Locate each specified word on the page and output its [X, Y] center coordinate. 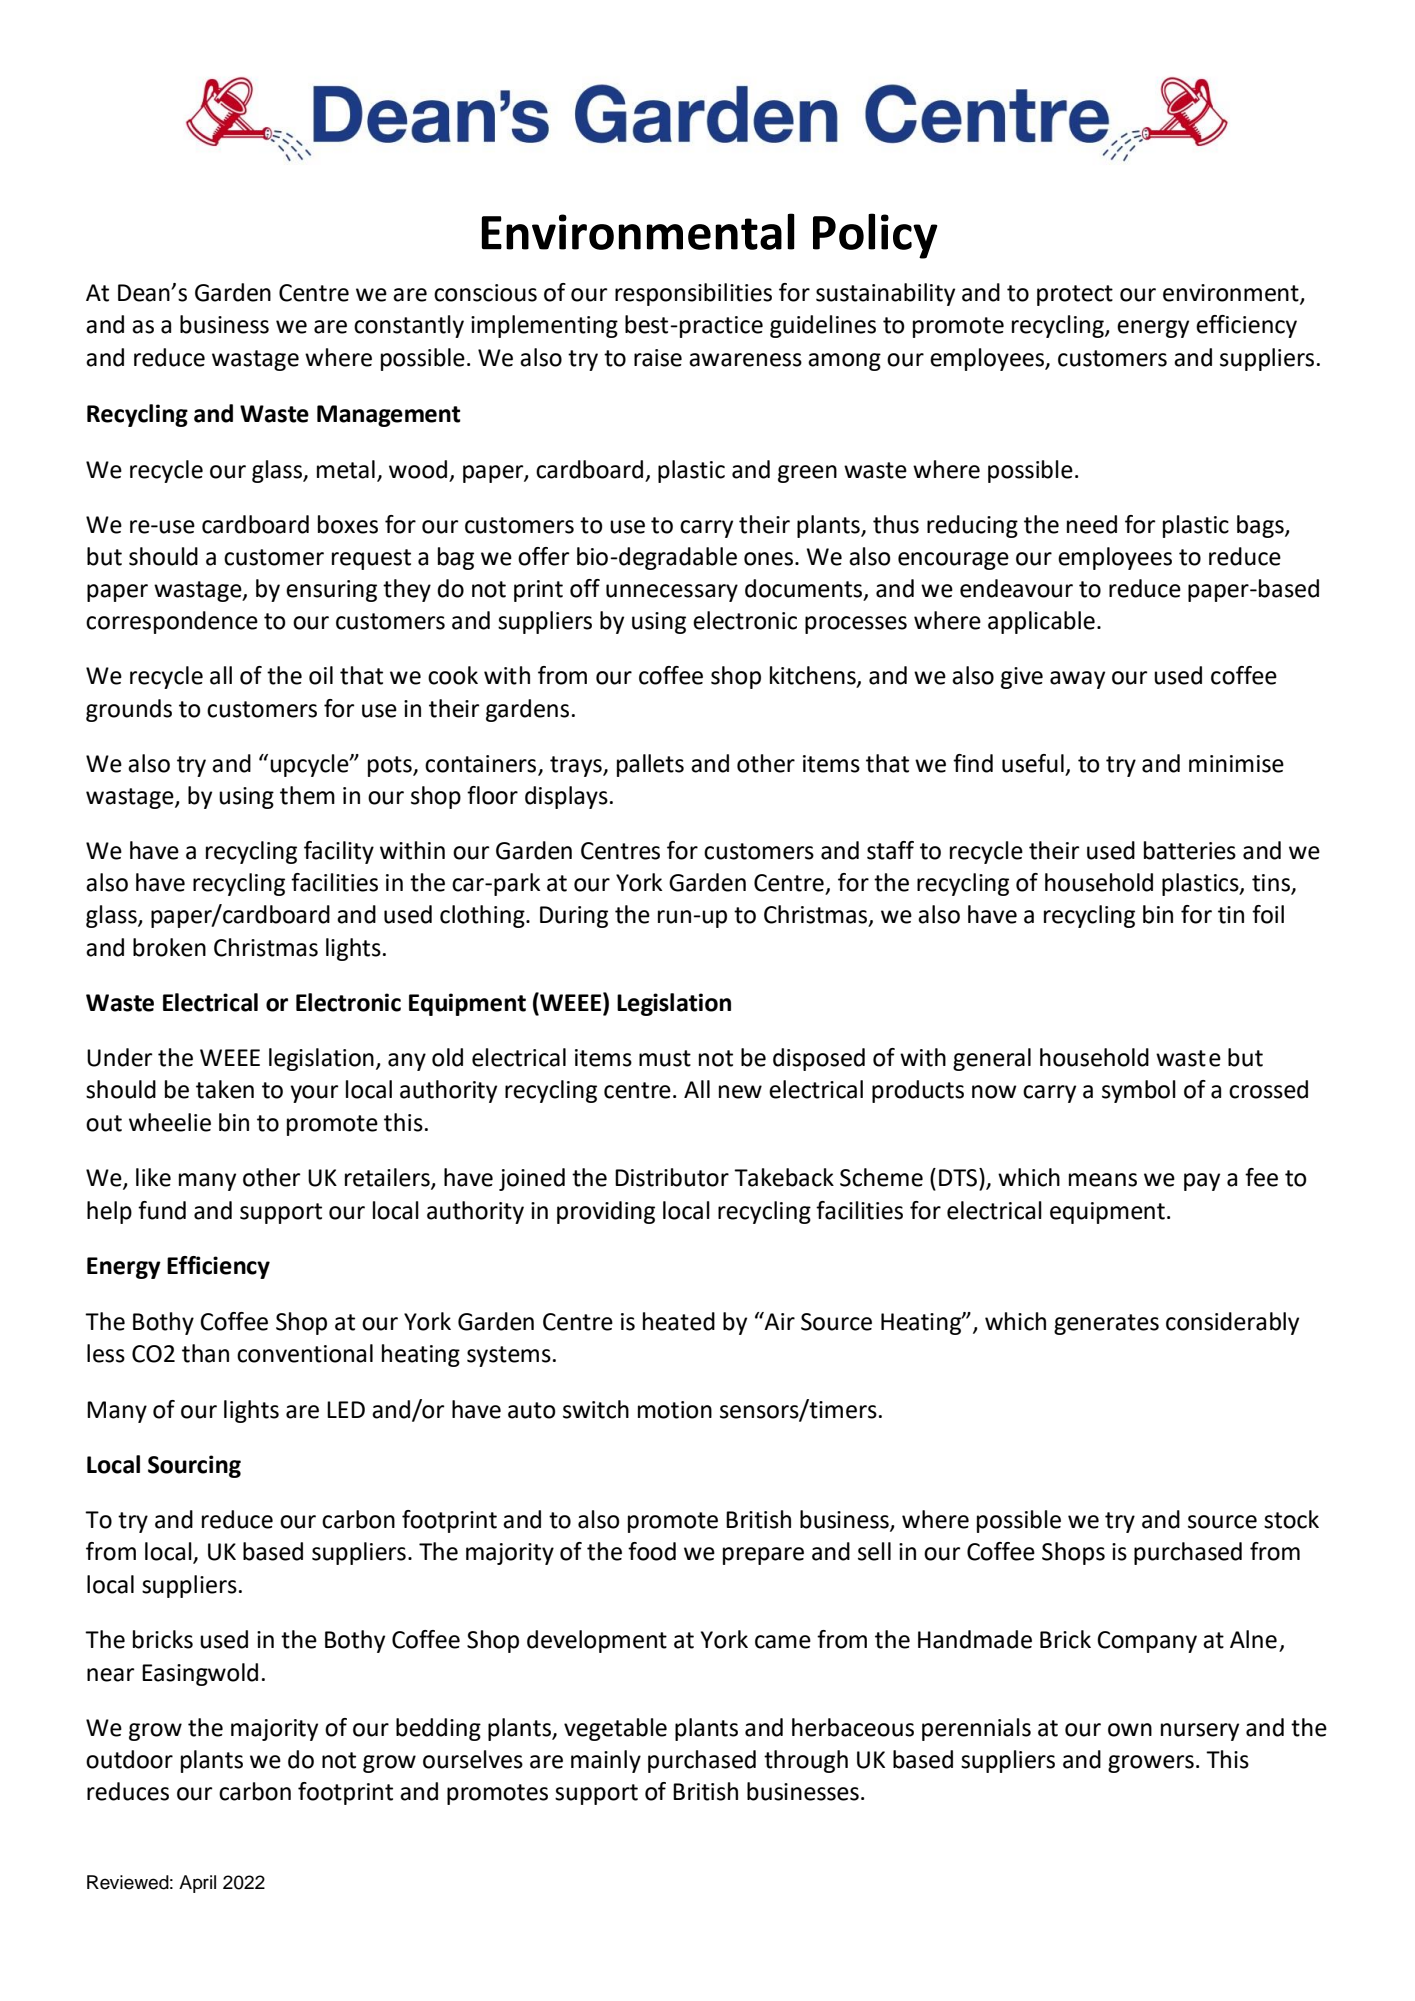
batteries [1190, 850]
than [205, 1353]
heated [679, 1321]
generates [1106, 1324]
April [197, 1884]
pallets [650, 765]
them [307, 795]
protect [1075, 295]
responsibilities [693, 294]
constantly [409, 326]
